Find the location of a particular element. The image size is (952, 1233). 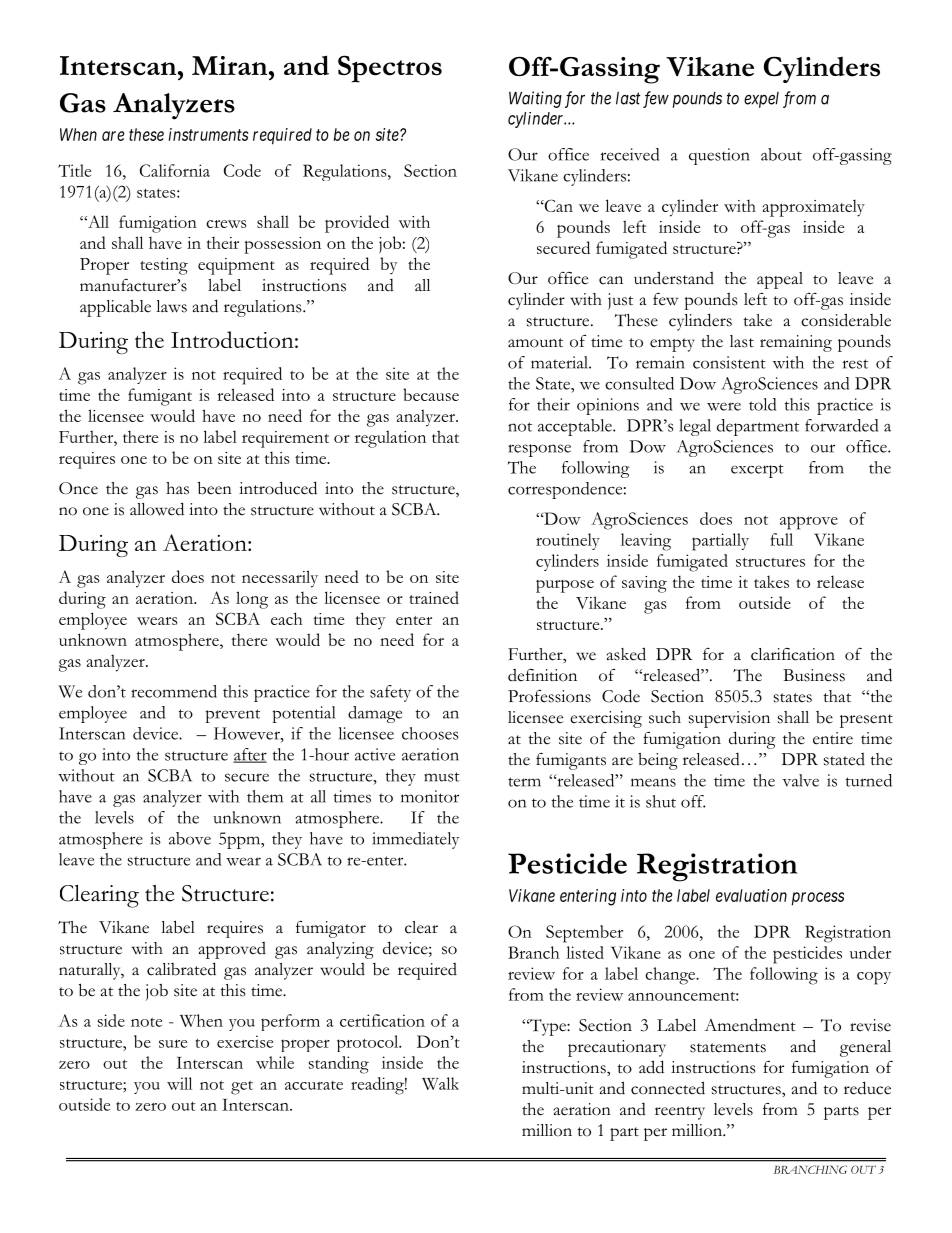

Waiting is located at coordinates (535, 99).
